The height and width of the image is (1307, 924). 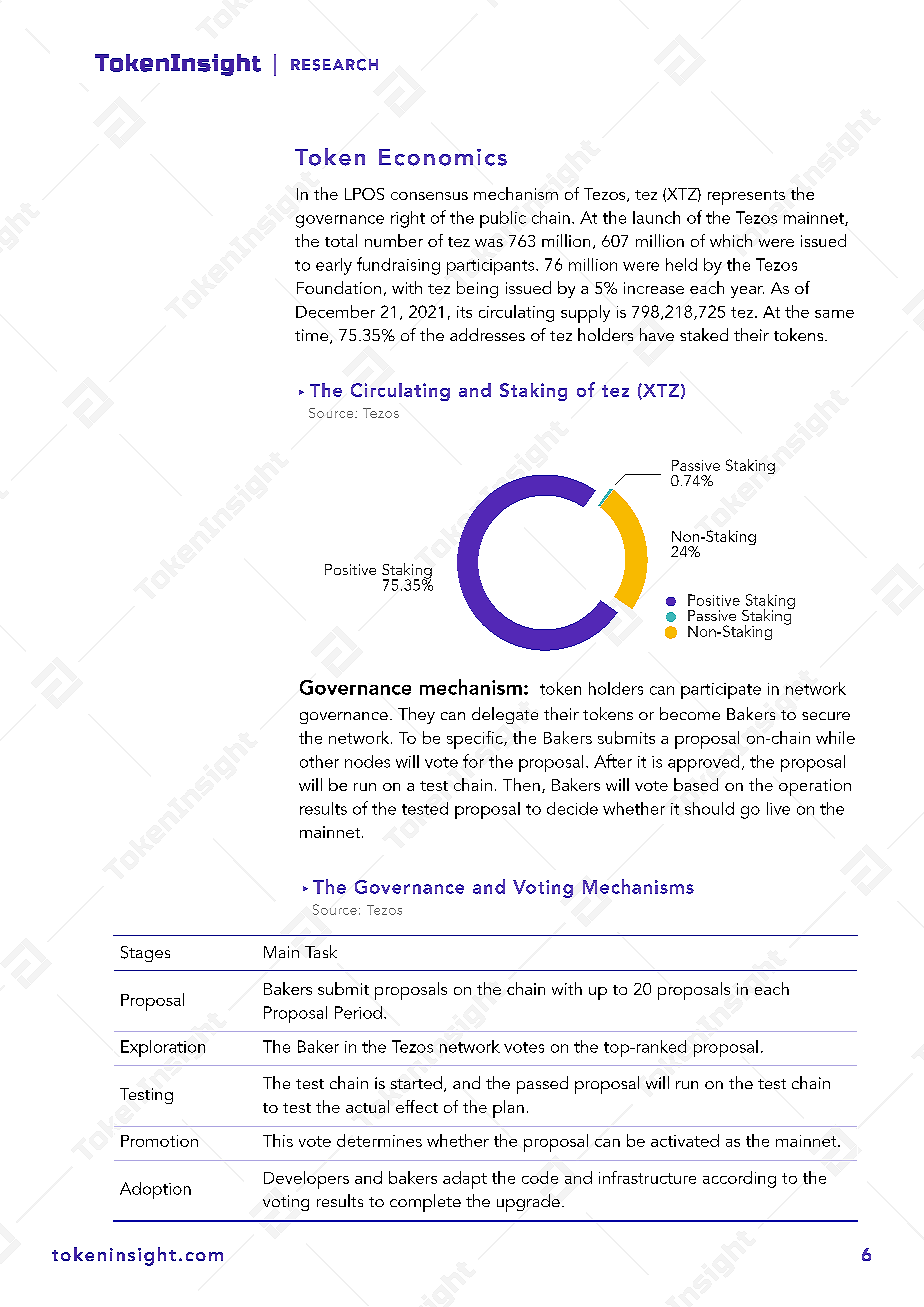 What do you see at coordinates (313, 336) in the image?
I see `time` at bounding box center [313, 336].
